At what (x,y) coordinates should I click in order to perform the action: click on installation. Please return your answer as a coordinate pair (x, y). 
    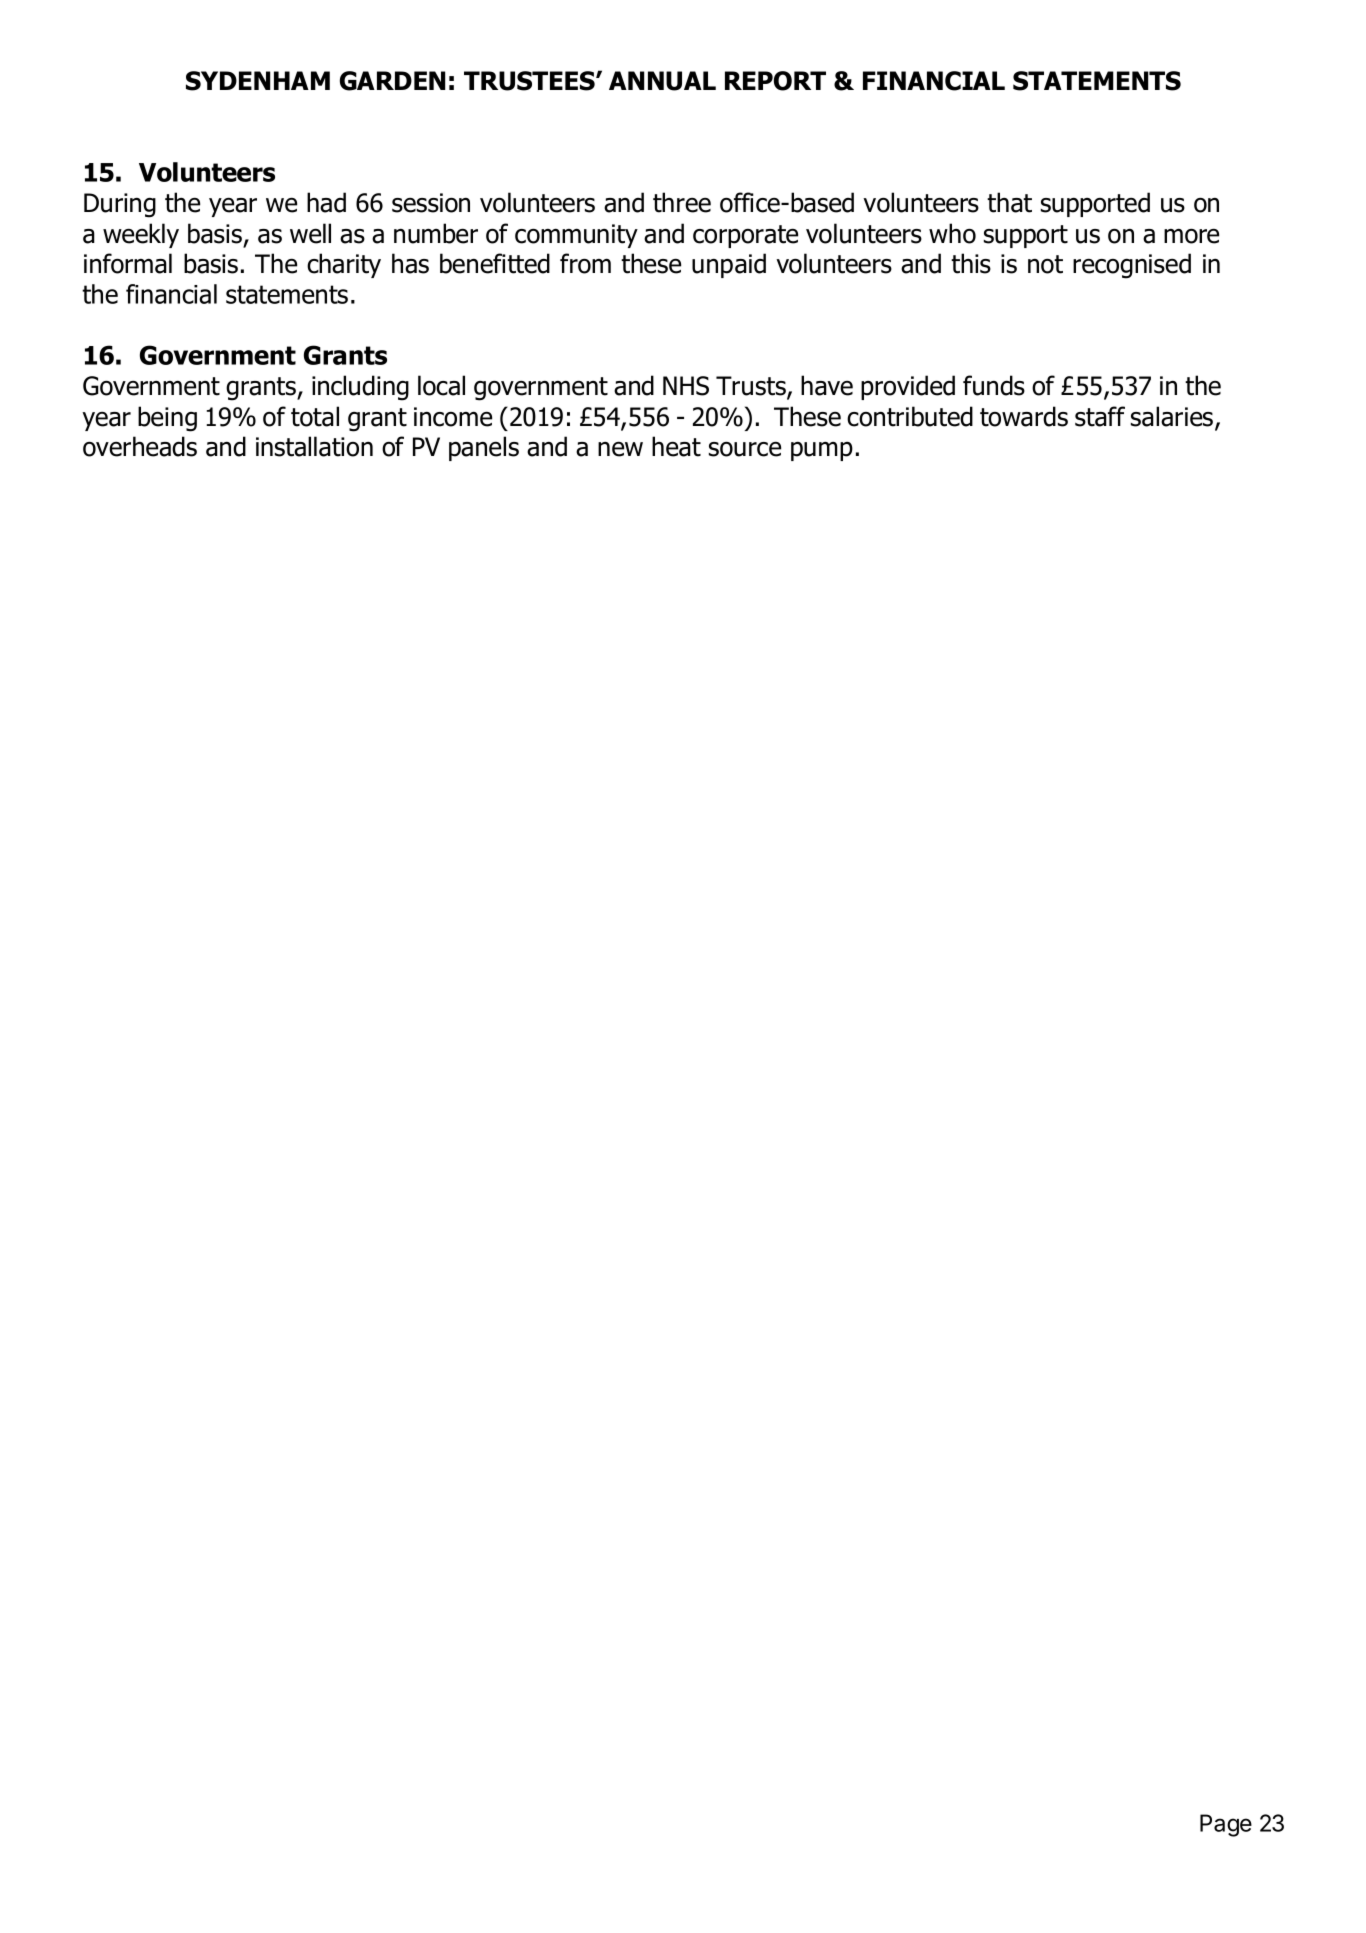
    Looking at the image, I should click on (314, 446).
